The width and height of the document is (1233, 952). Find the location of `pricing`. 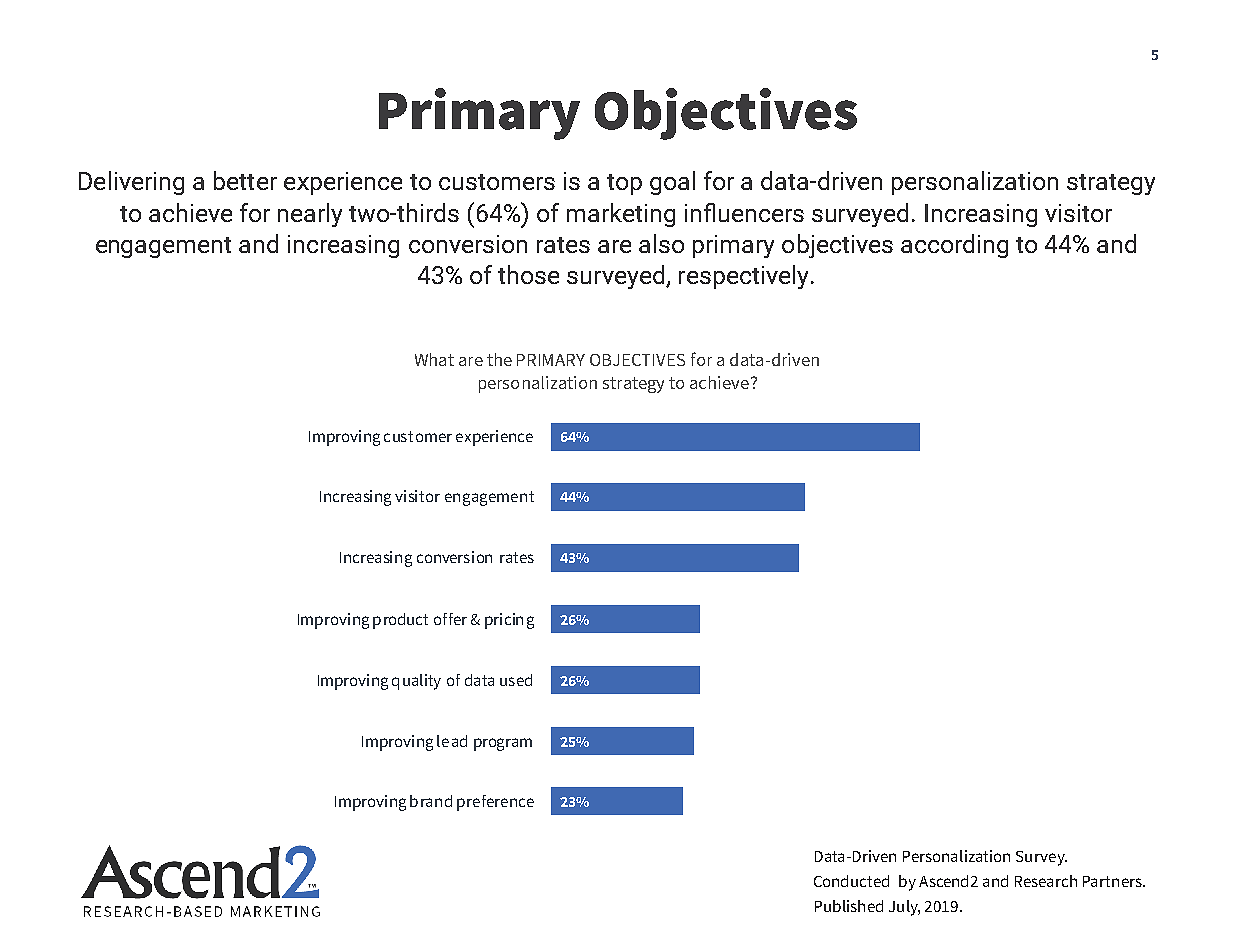

pricing is located at coordinates (509, 621).
